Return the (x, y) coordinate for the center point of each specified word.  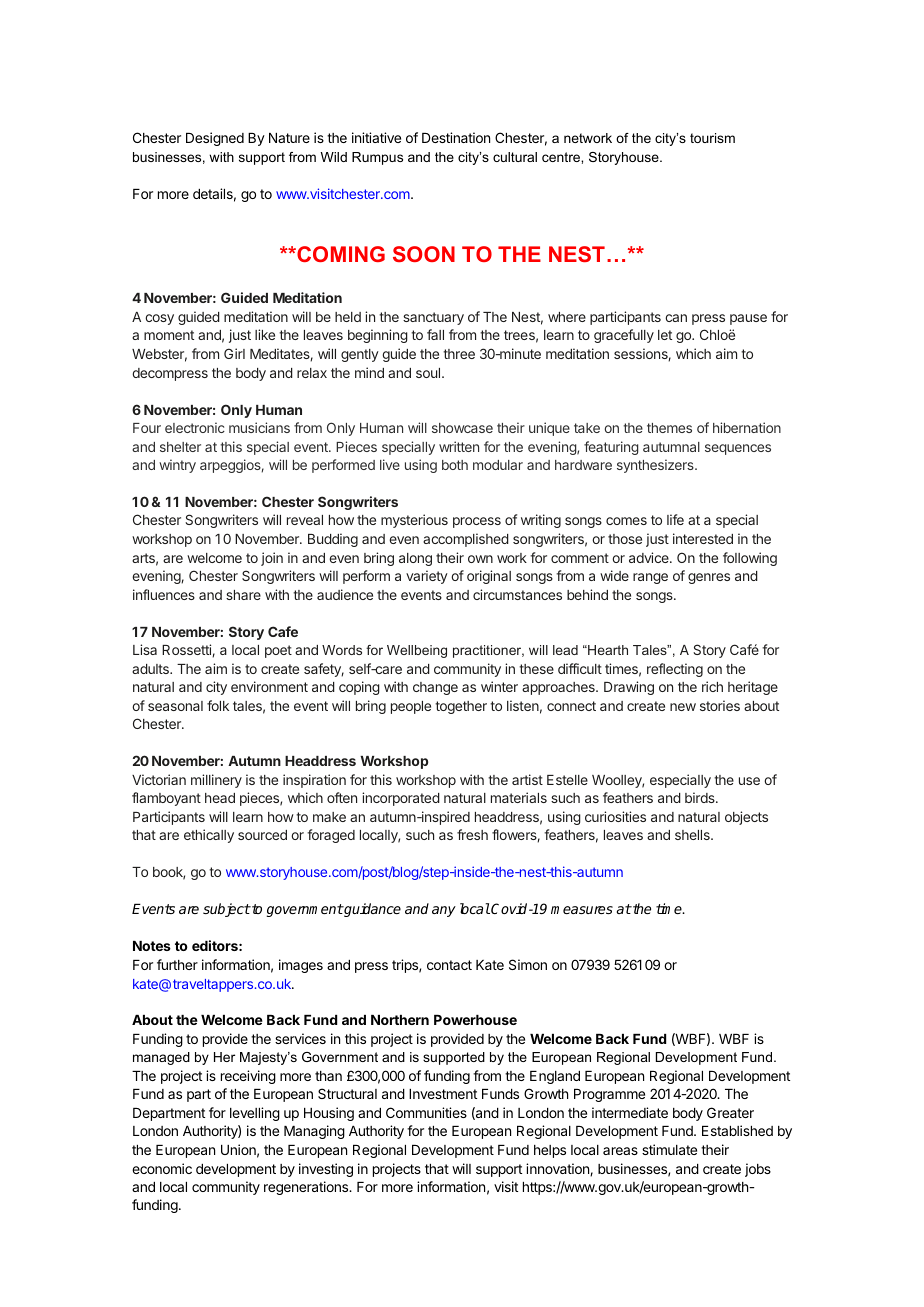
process (477, 522)
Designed (215, 139)
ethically (209, 836)
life (675, 519)
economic (162, 1168)
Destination (456, 137)
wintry (177, 466)
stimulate (669, 1149)
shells (693, 835)
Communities (426, 1112)
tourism (712, 138)
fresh (472, 834)
